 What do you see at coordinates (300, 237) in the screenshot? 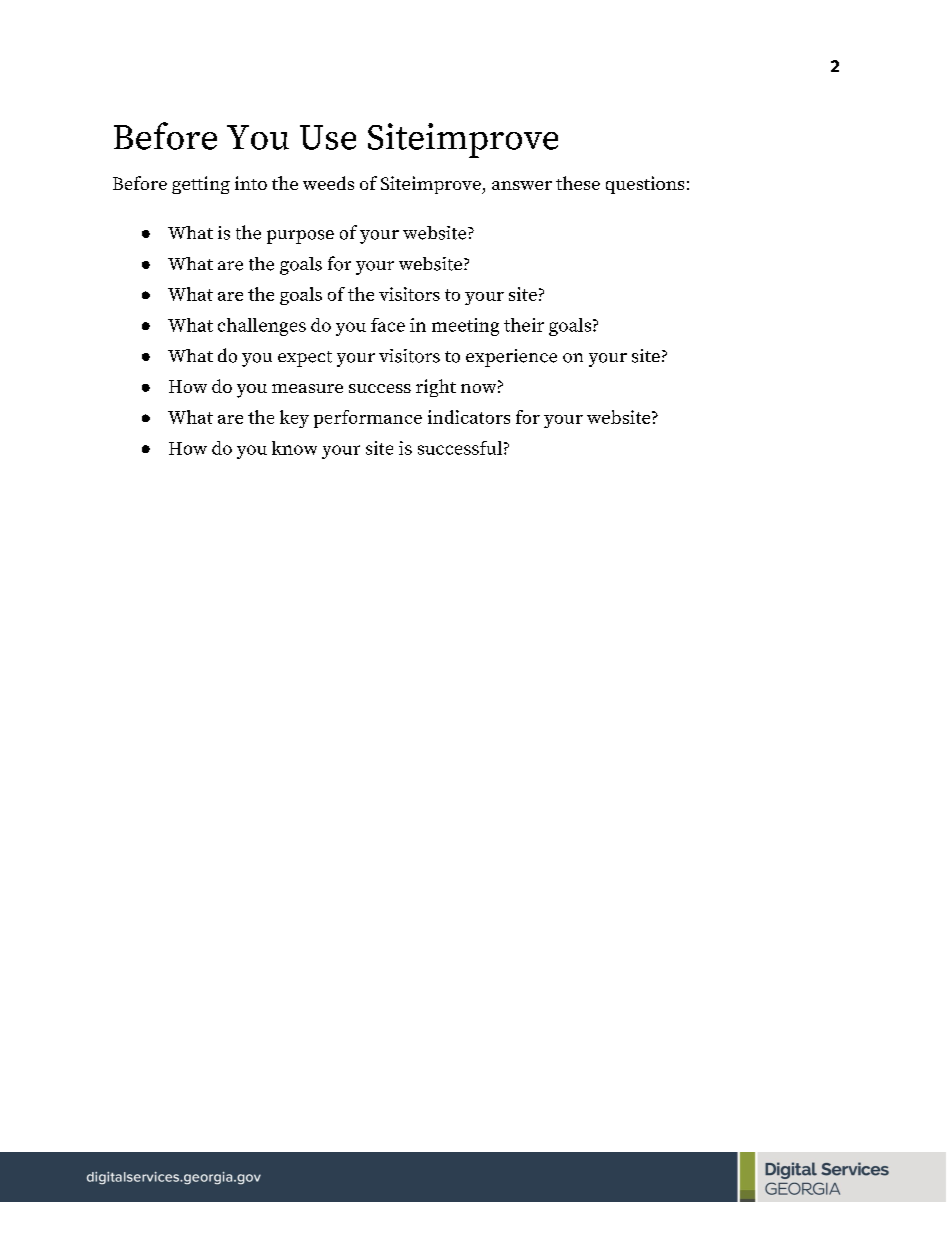
I see `purpose` at bounding box center [300, 237].
